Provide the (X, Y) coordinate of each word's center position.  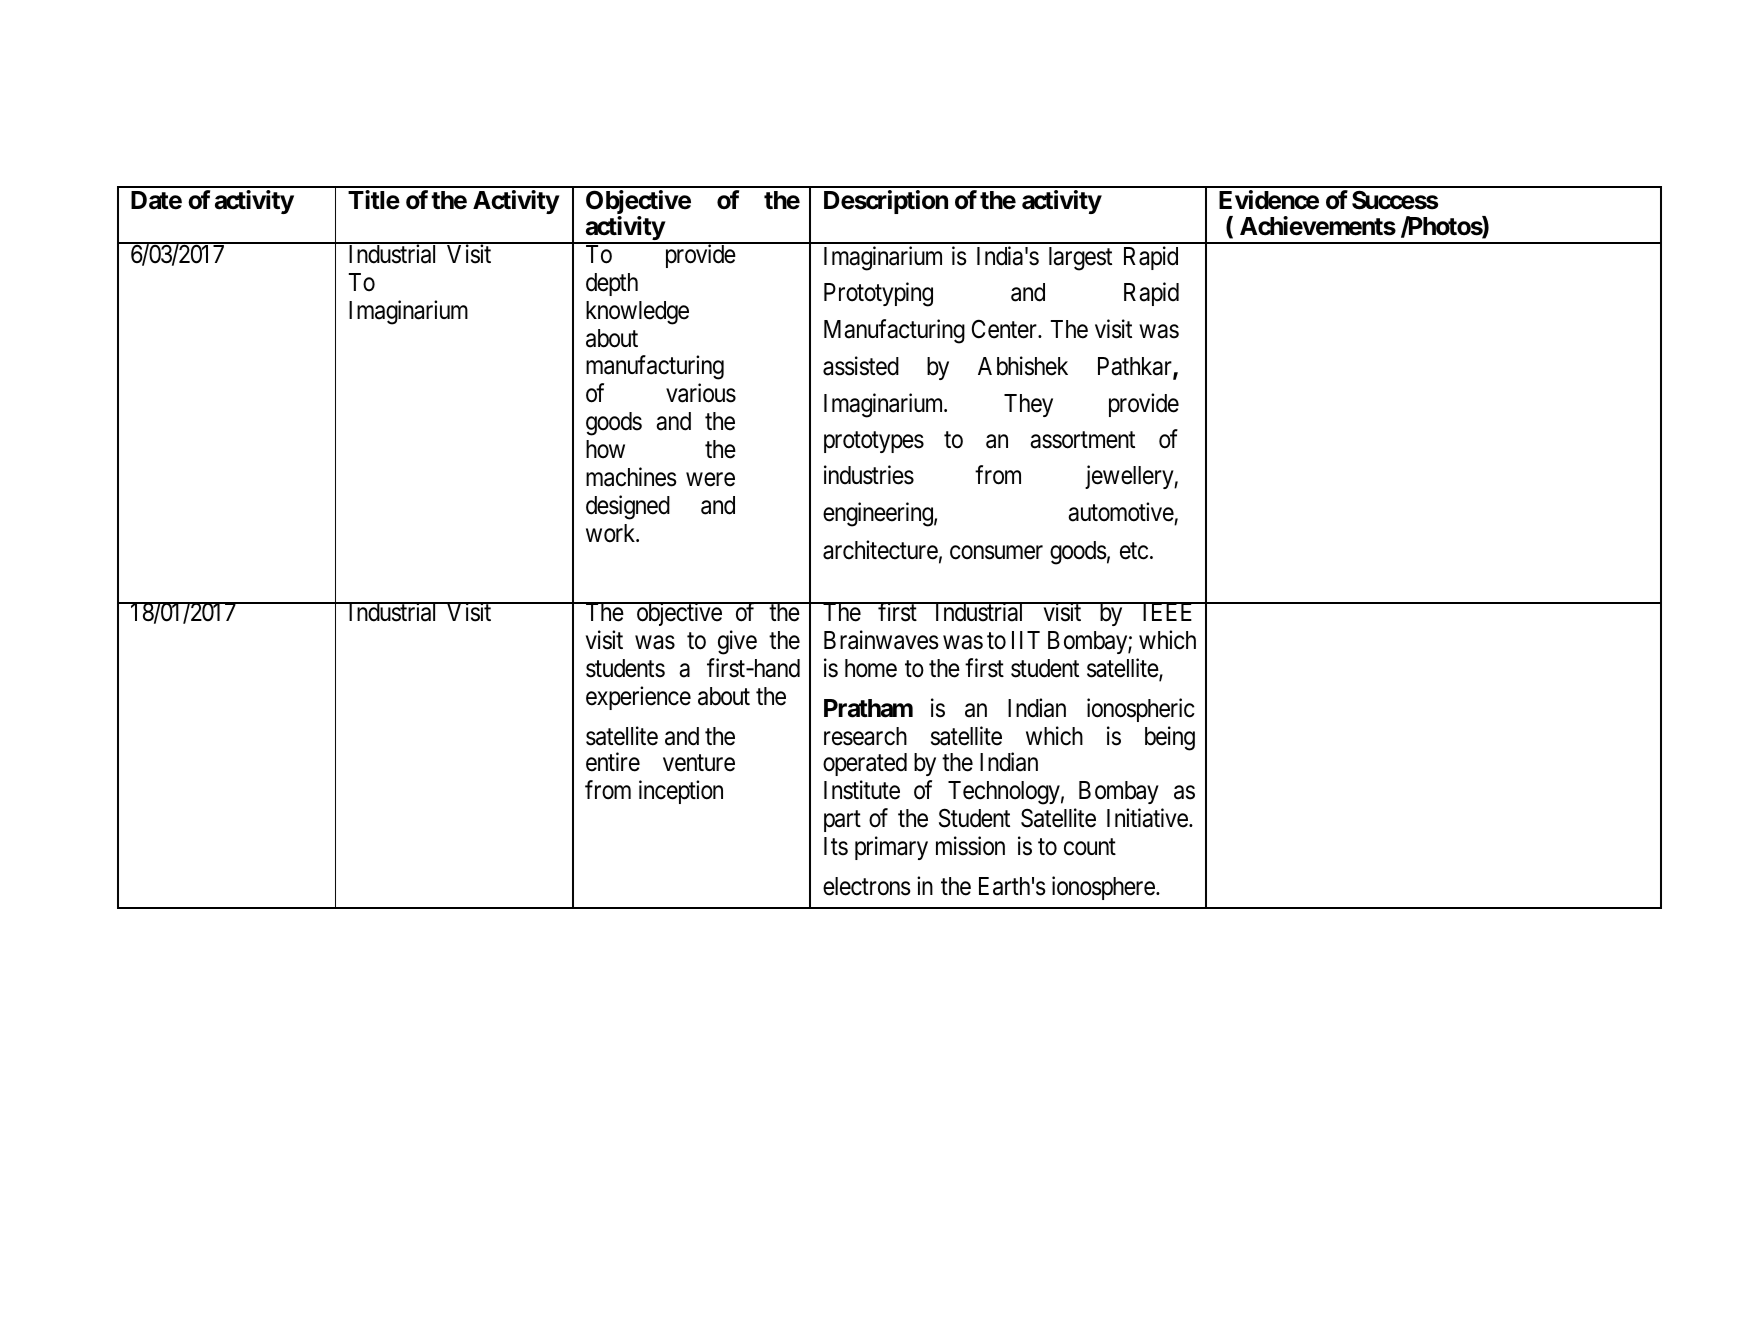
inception (681, 792)
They (1028, 405)
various (701, 393)
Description (886, 202)
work (612, 533)
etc (1134, 551)
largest (1080, 259)
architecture (880, 550)
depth (612, 284)
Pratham (868, 708)
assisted (861, 366)
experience (638, 698)
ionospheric (1141, 710)
